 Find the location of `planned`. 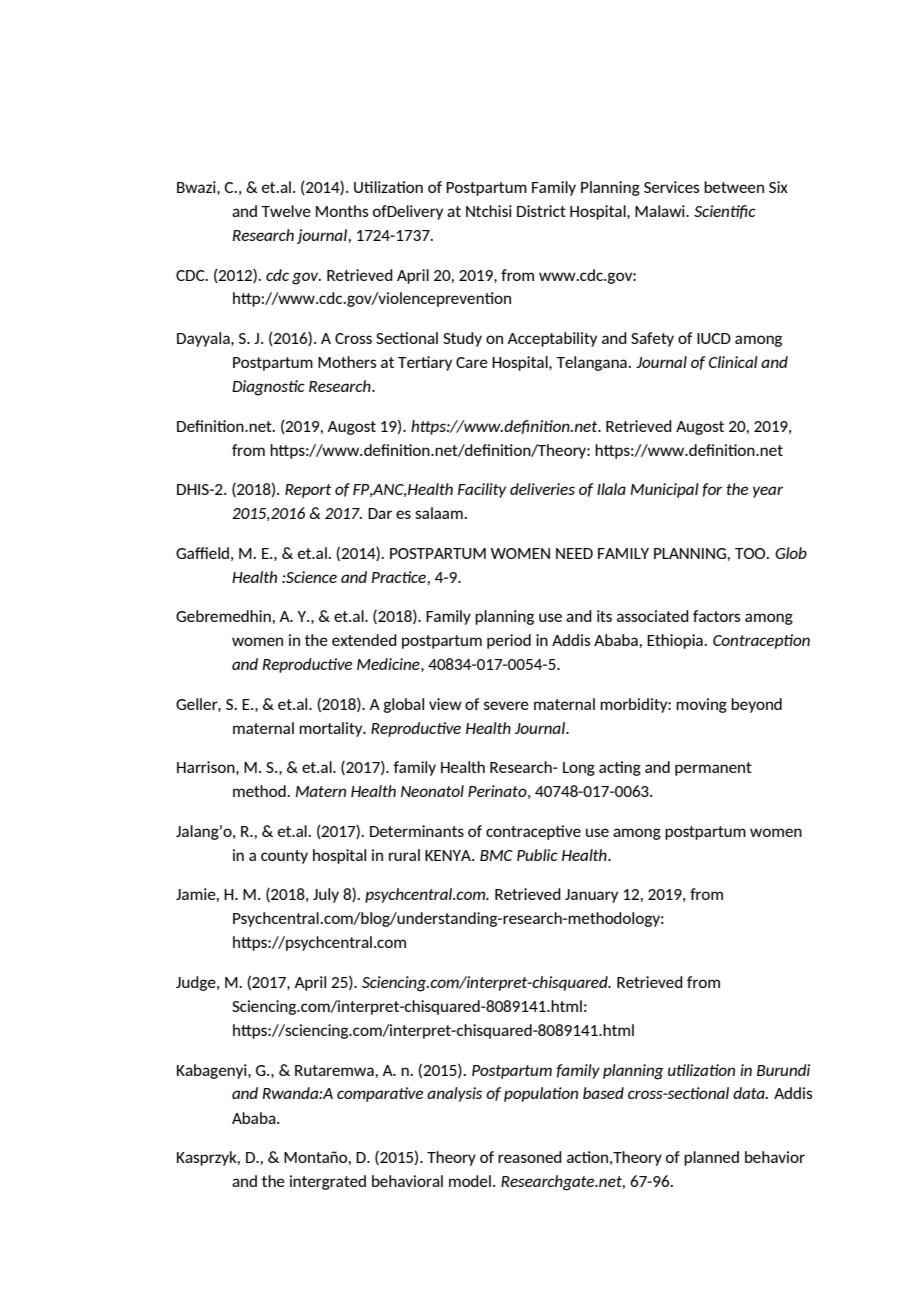

planned is located at coordinates (711, 1158).
